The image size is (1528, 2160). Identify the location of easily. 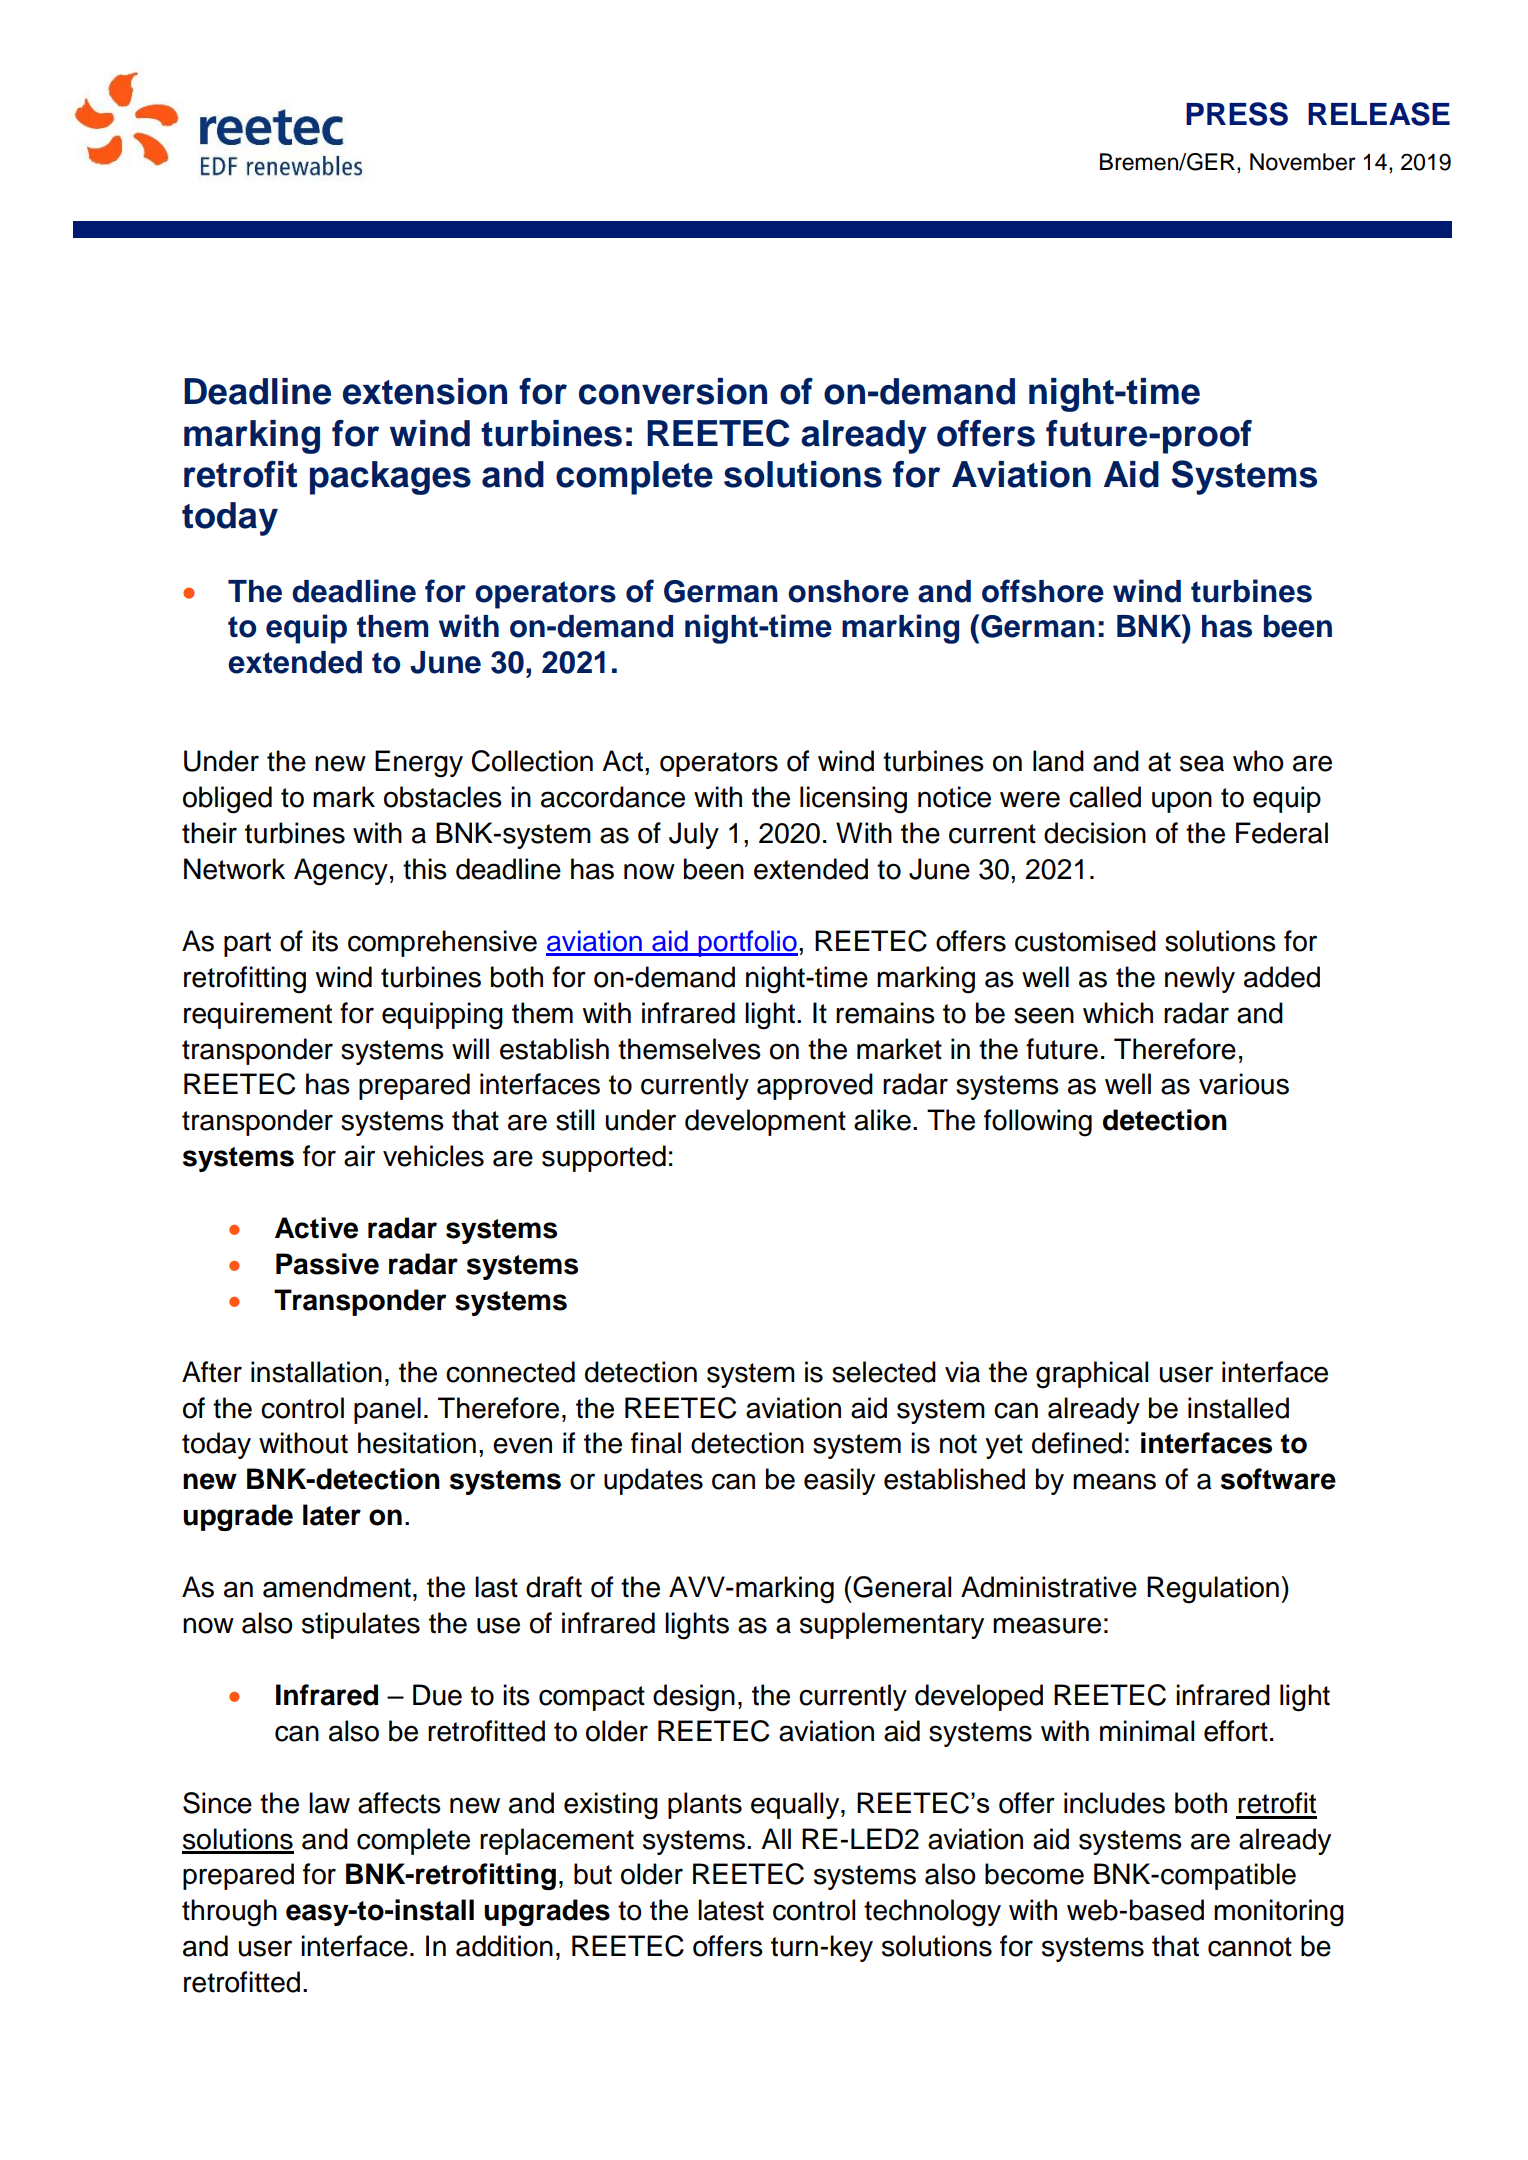
(839, 1481).
